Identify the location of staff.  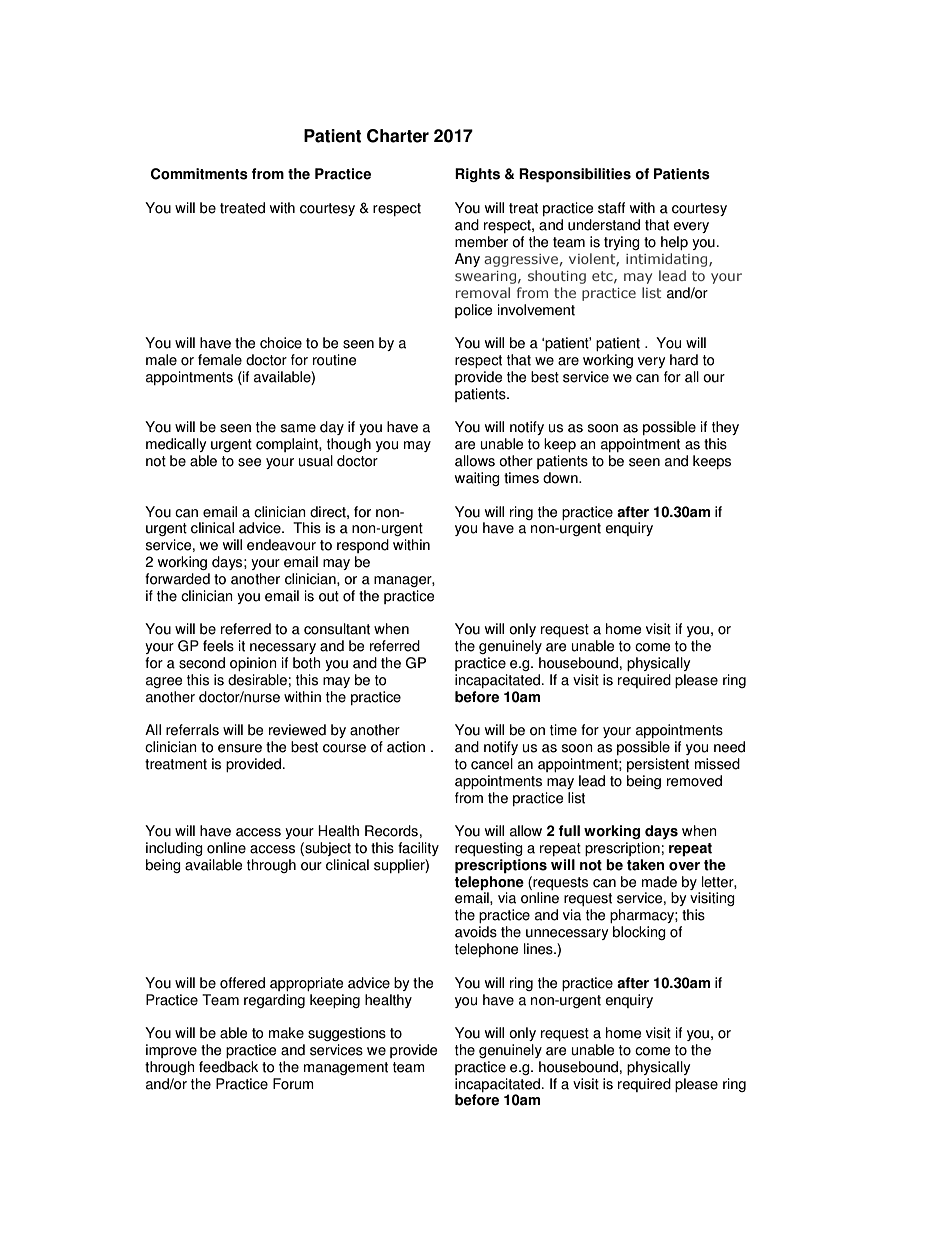
(611, 208).
